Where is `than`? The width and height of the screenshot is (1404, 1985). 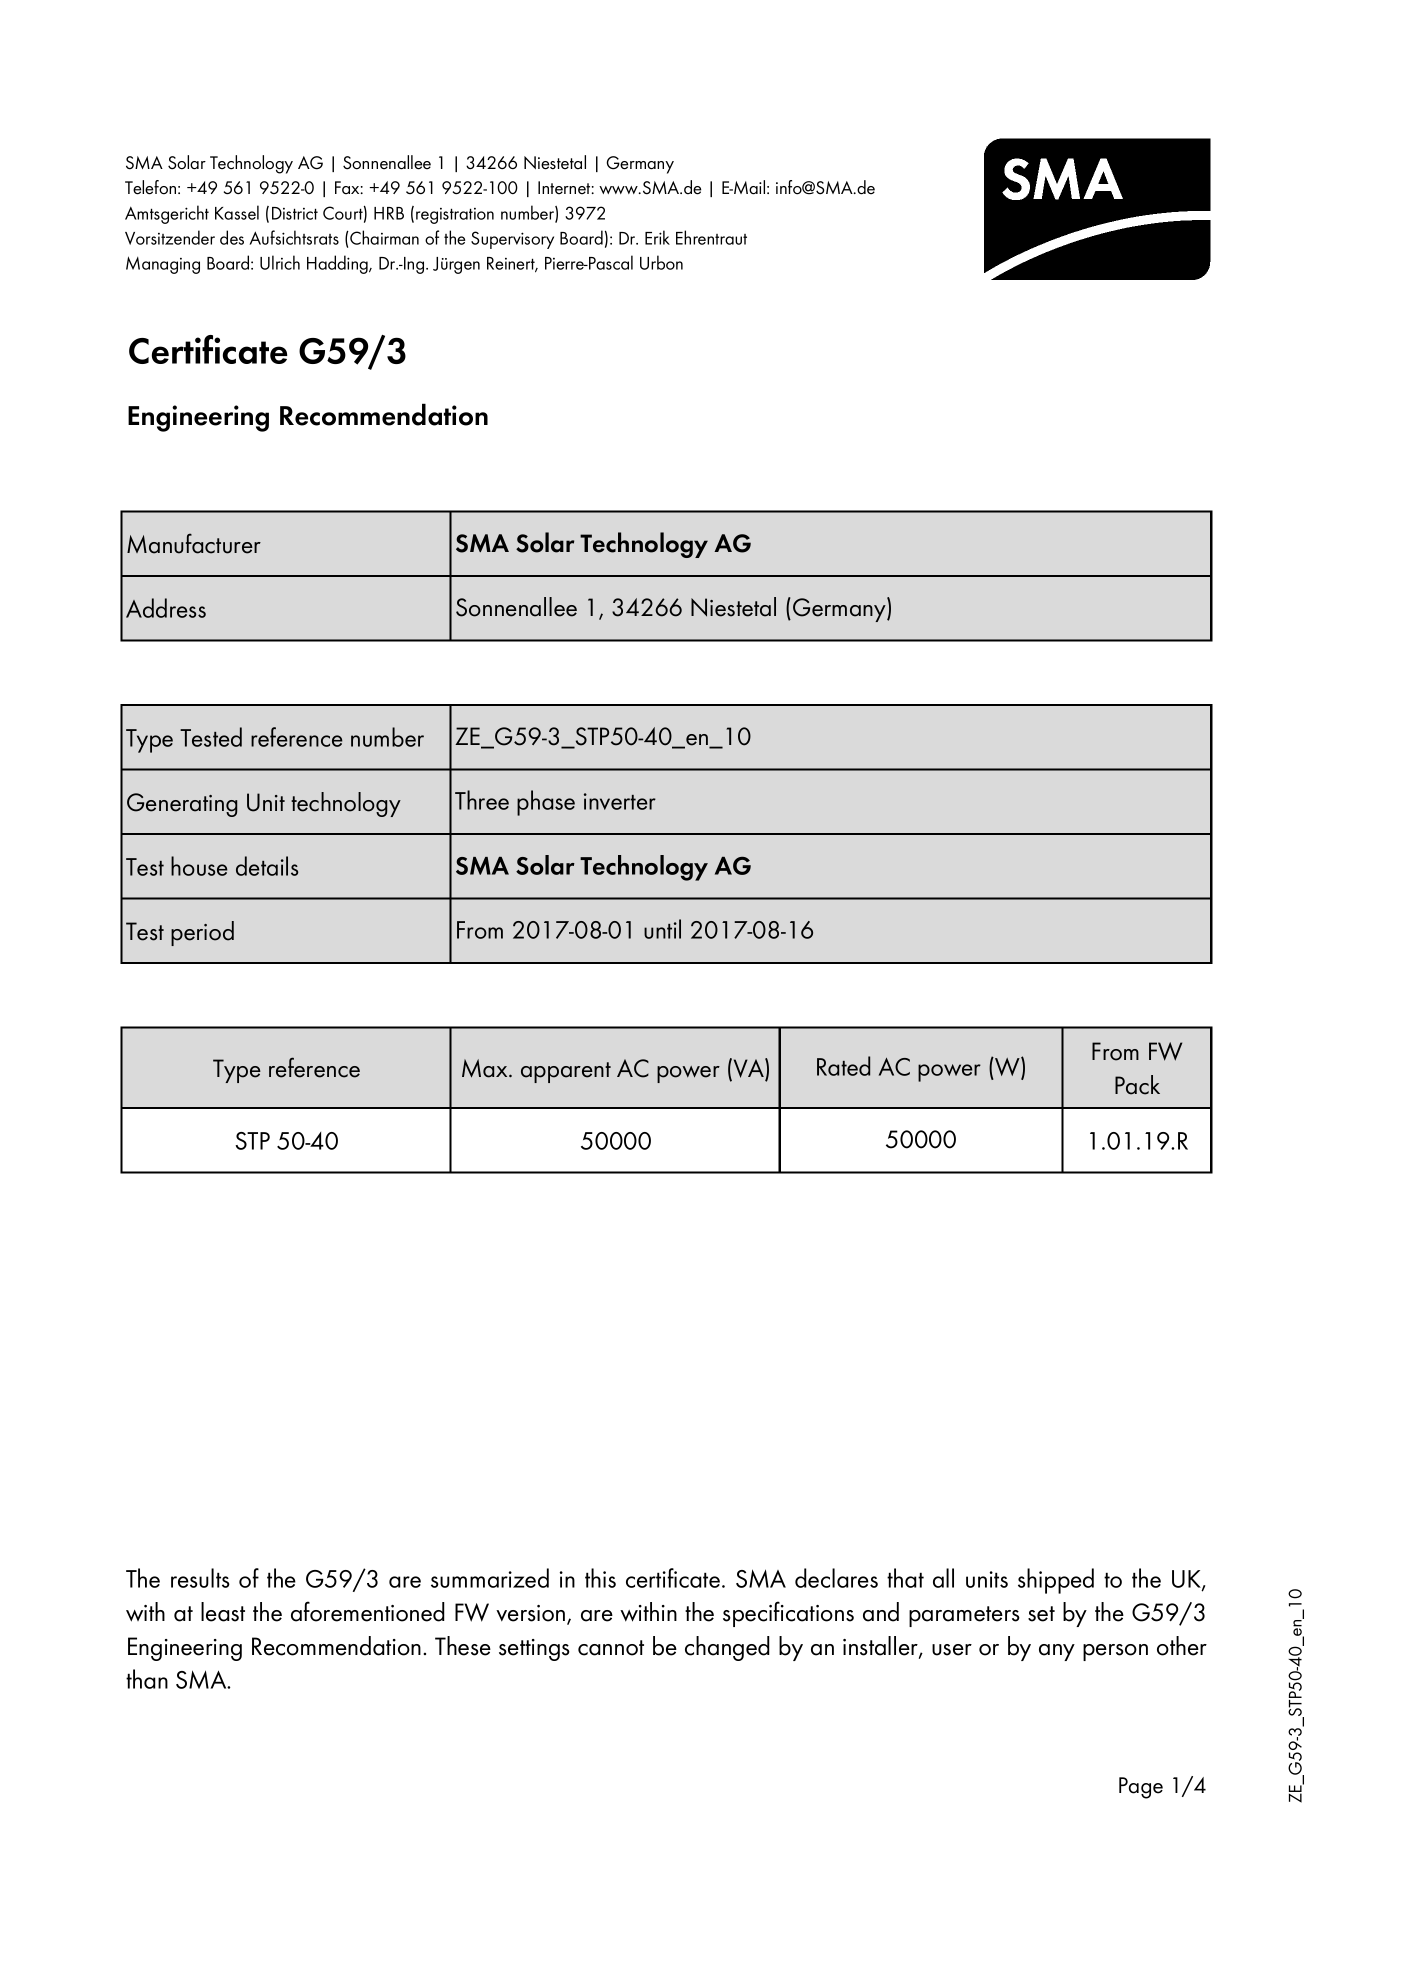
than is located at coordinates (147, 1679).
